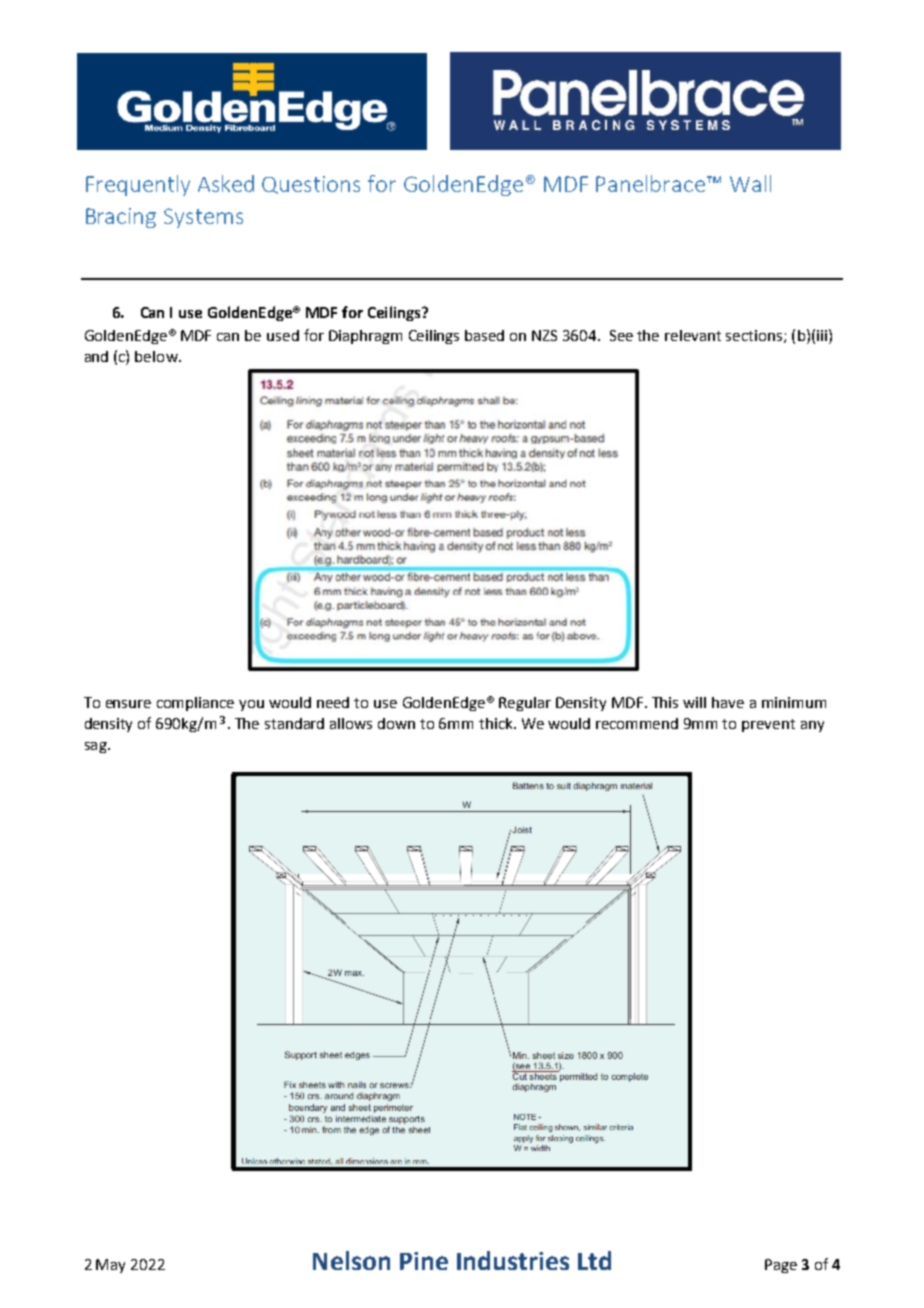  Describe the element at coordinates (755, 336) in the document. I see `sections` at that location.
